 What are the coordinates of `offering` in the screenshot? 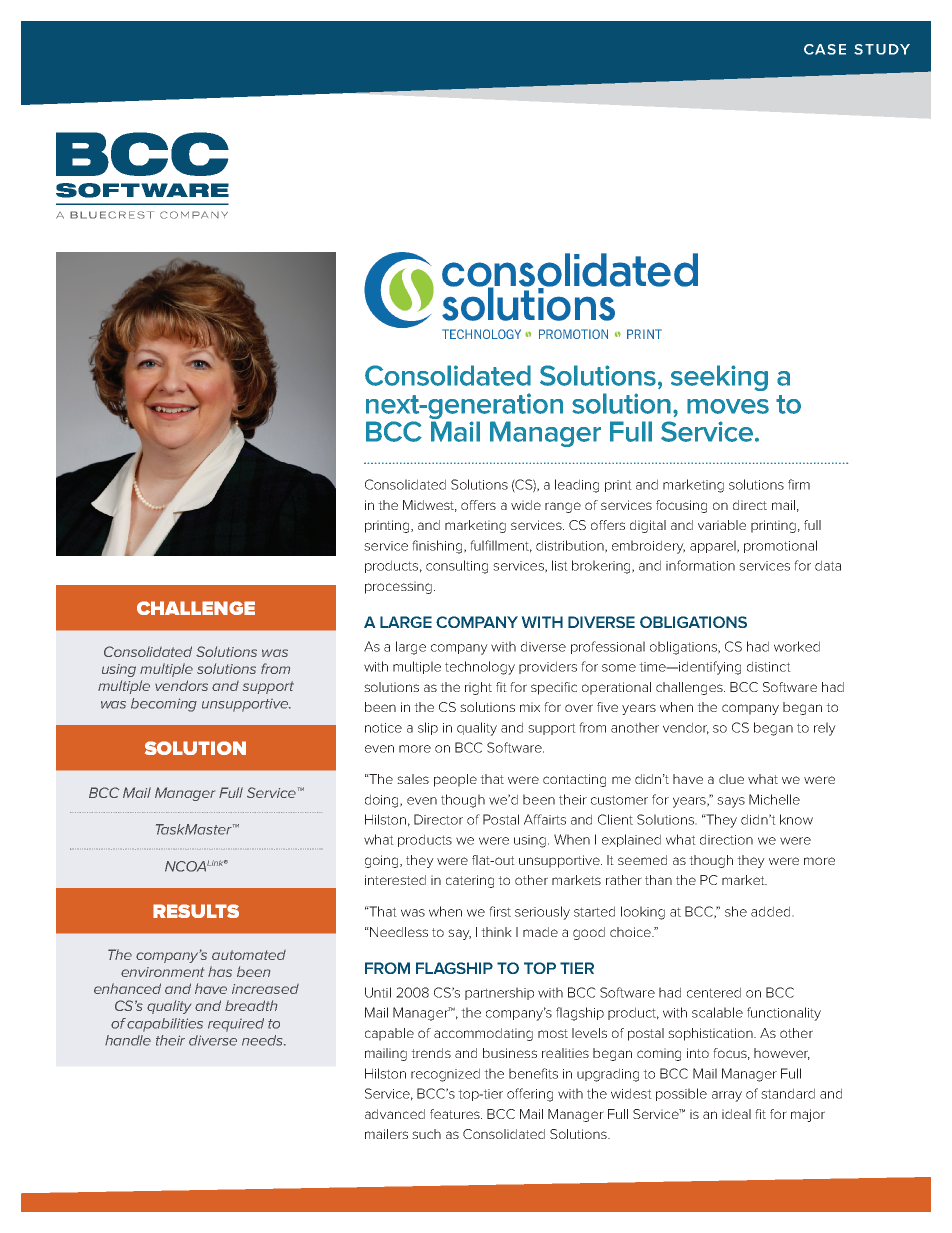 It's located at (530, 1095).
